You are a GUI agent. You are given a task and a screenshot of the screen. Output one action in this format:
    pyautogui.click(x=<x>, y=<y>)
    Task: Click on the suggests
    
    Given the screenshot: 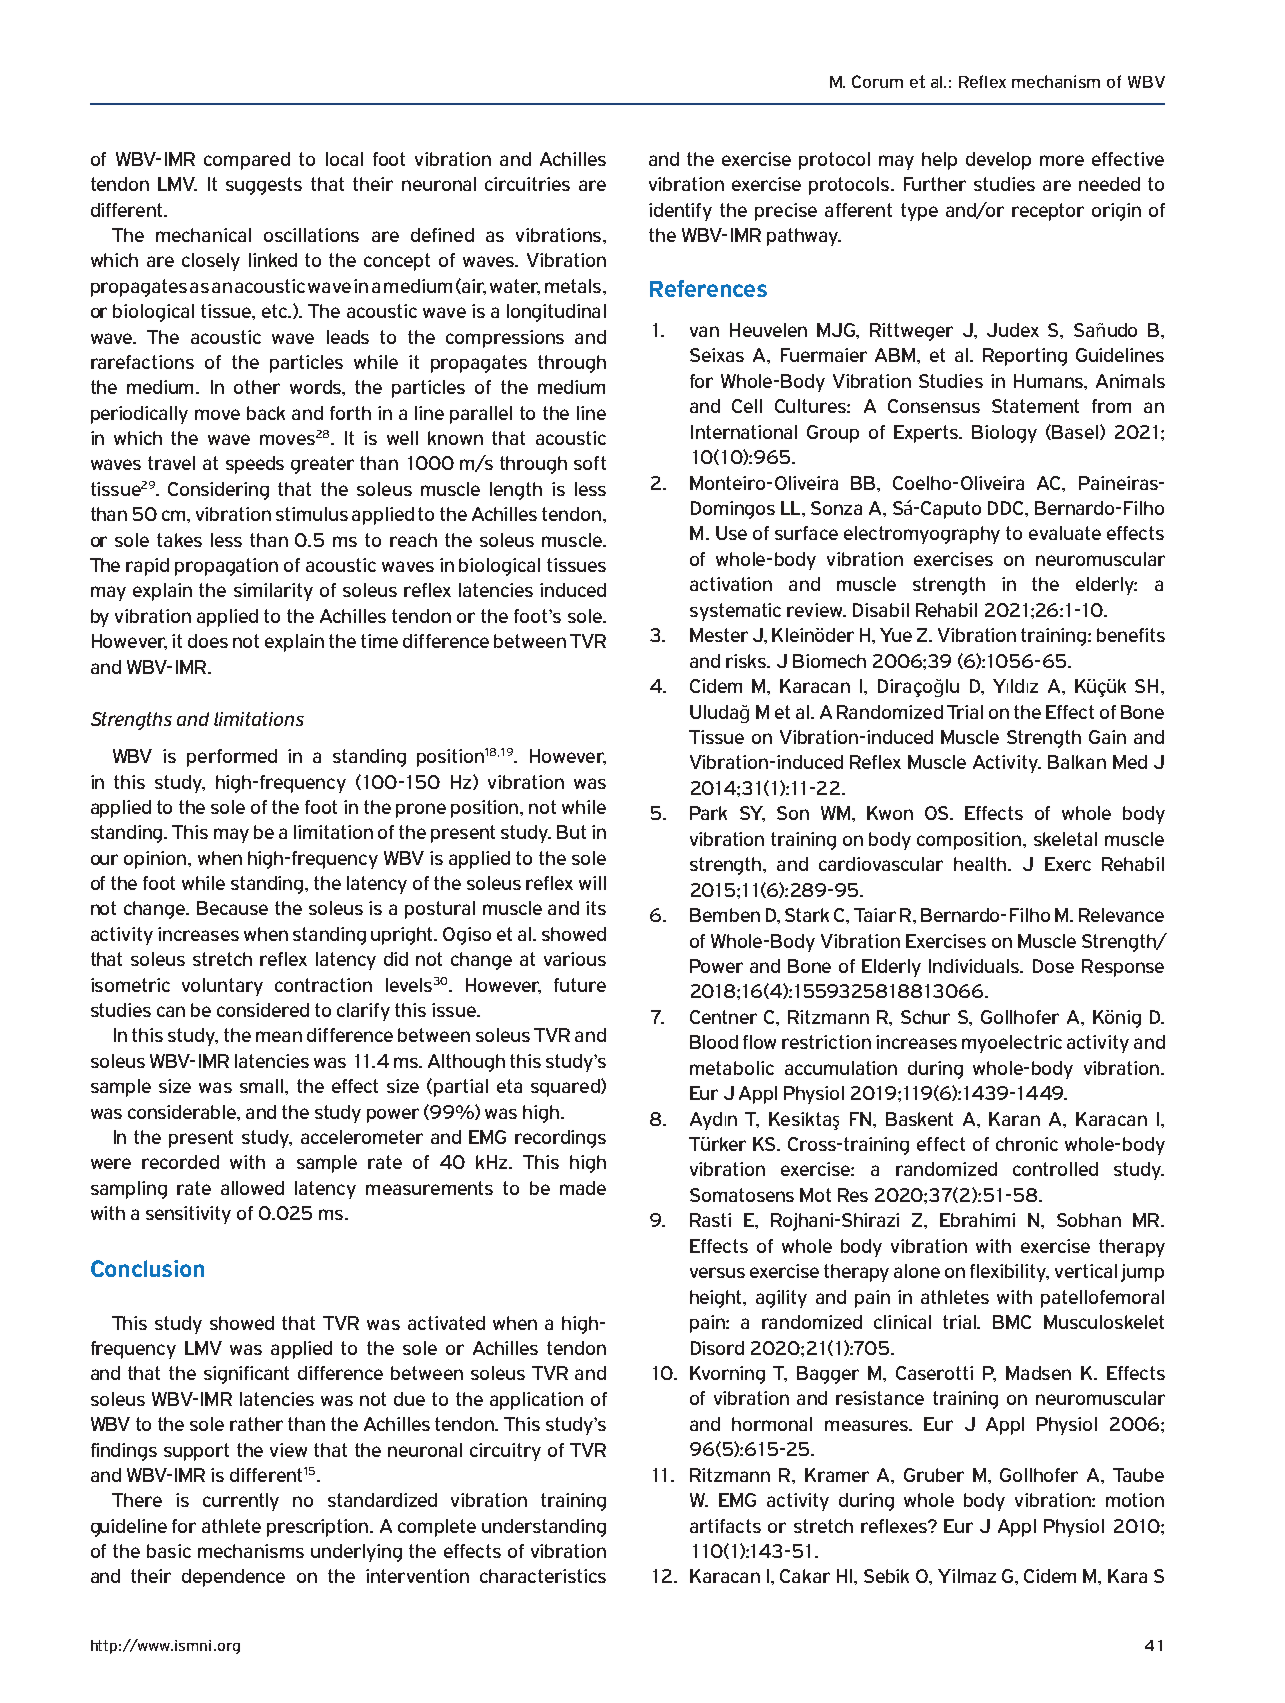 What is the action you would take?
    pyautogui.click(x=264, y=186)
